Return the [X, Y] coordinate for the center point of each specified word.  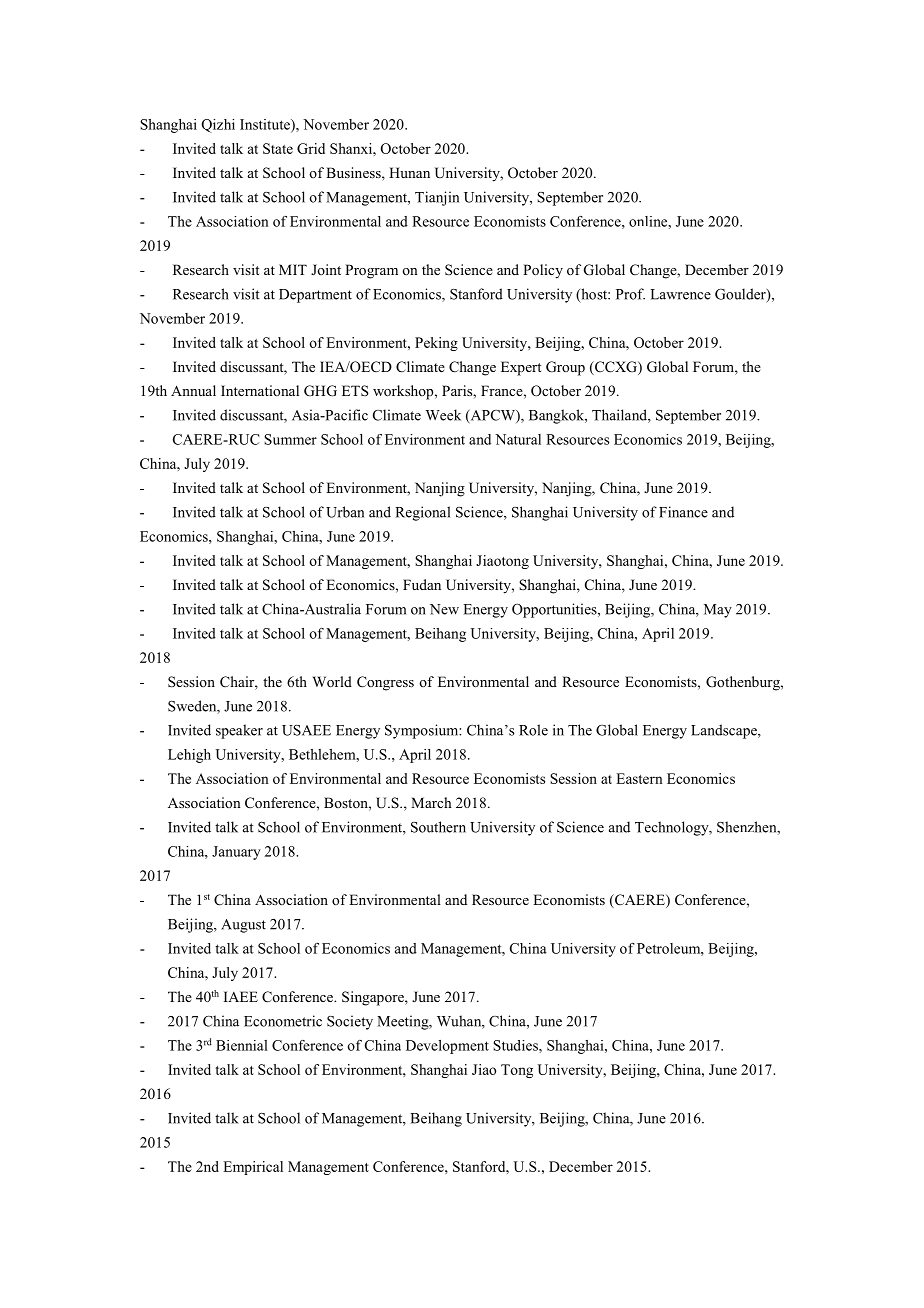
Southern [438, 827]
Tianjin [437, 198]
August [243, 926]
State [278, 148]
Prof [630, 294]
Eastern [639, 778]
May [718, 611]
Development [447, 1047]
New [444, 609]
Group [565, 368]
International [260, 390]
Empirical [253, 1168]
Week [443, 415]
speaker [239, 731]
